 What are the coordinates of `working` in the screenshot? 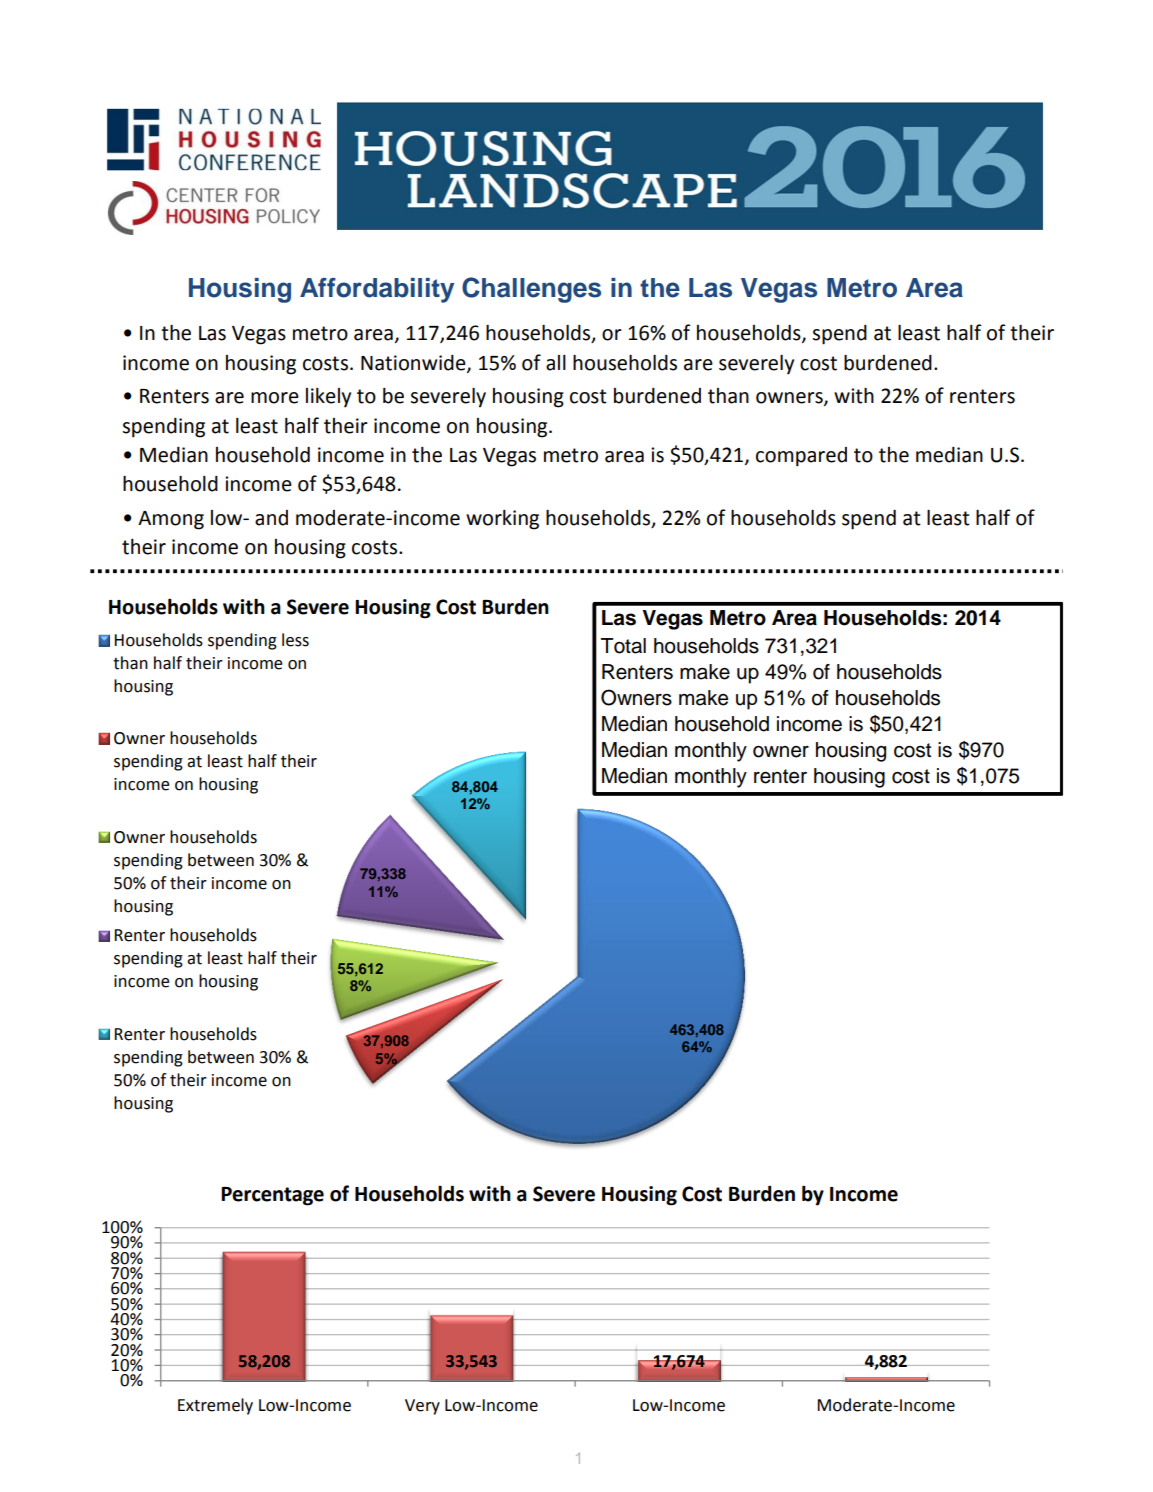 It's located at (502, 520).
